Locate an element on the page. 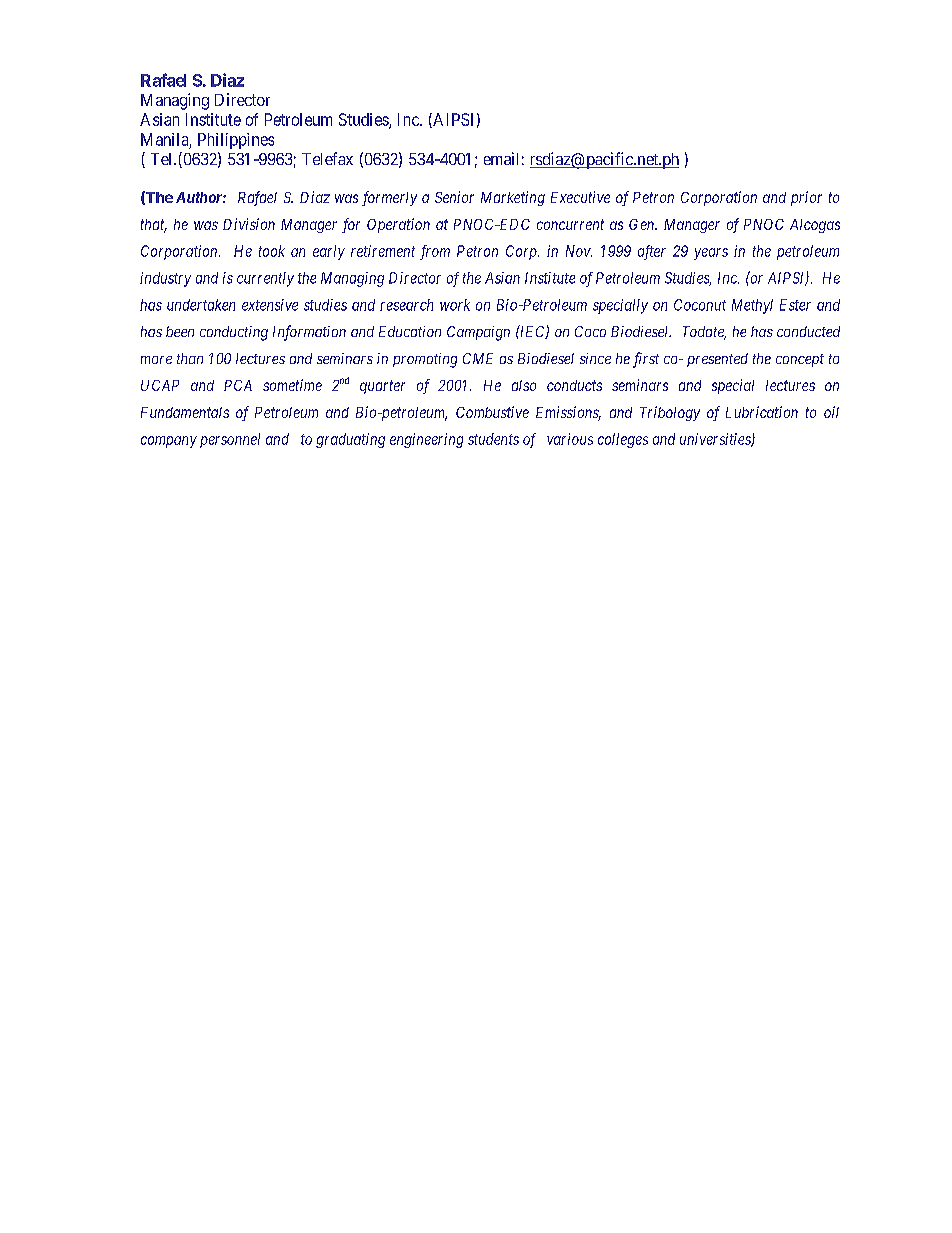  Senior is located at coordinates (454, 197).
